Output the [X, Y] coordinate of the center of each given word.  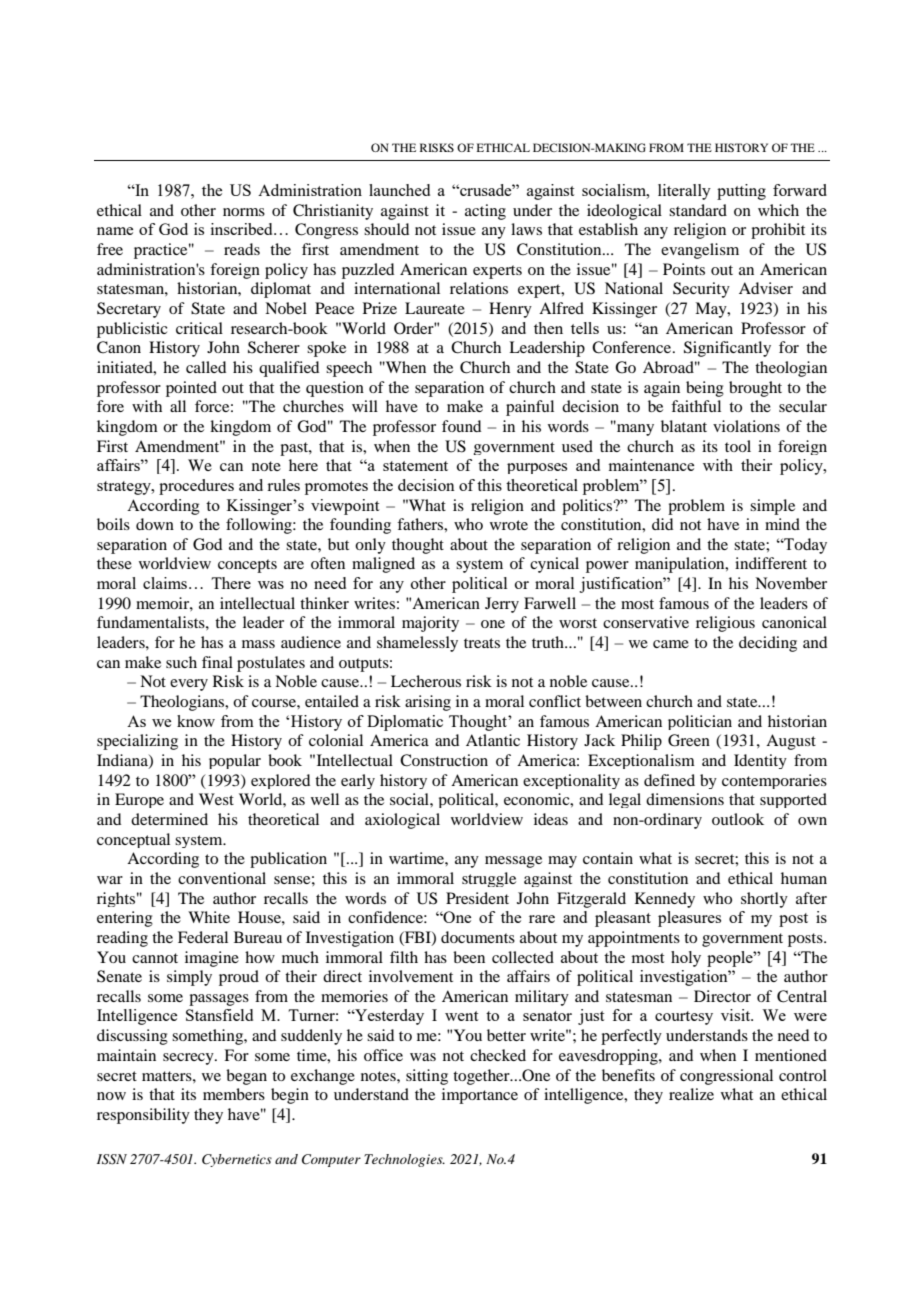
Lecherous [426, 681]
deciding [768, 644]
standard [698, 210]
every [189, 685]
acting [485, 212]
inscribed [243, 229]
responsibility [143, 1116]
